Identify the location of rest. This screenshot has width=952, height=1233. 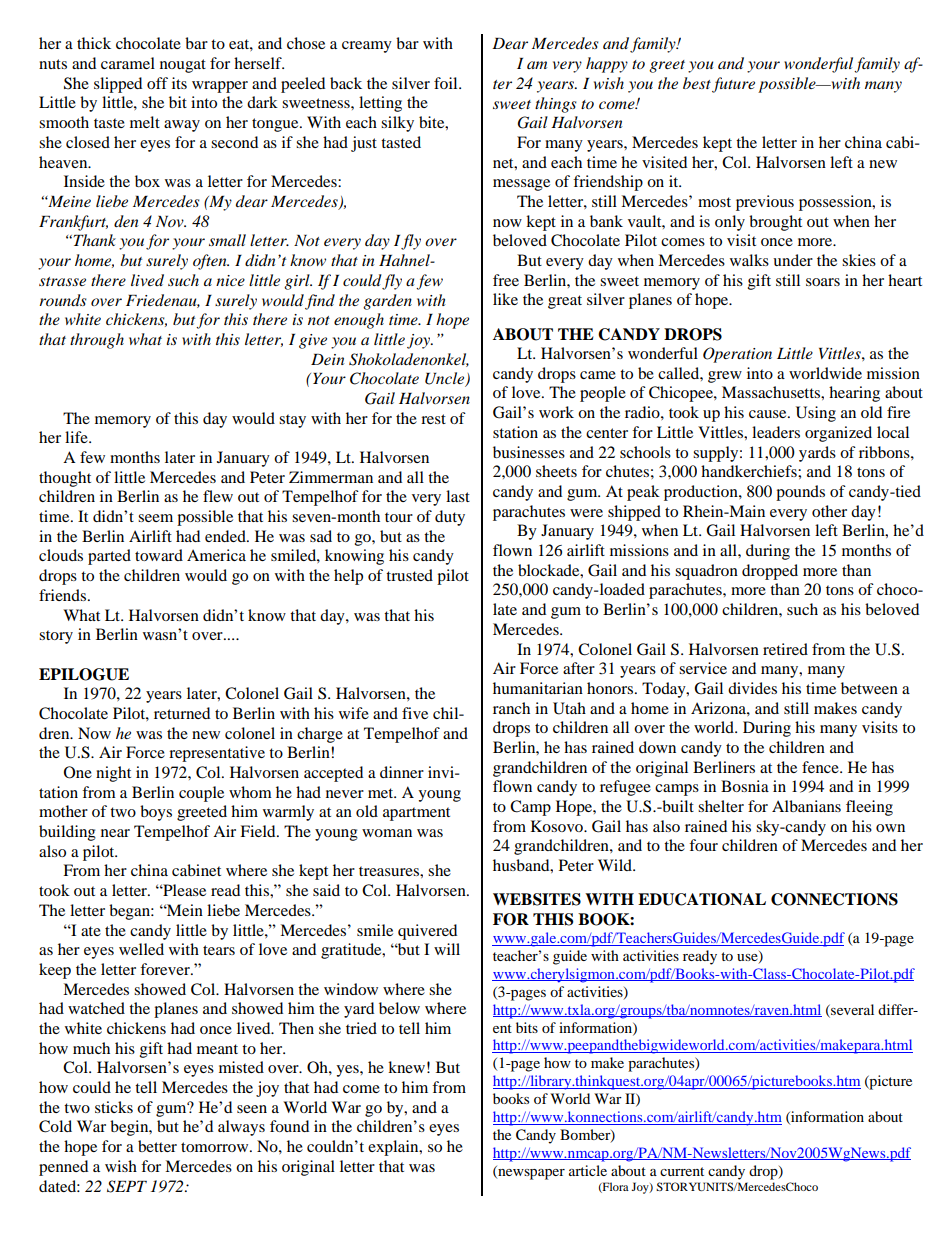
(433, 419).
